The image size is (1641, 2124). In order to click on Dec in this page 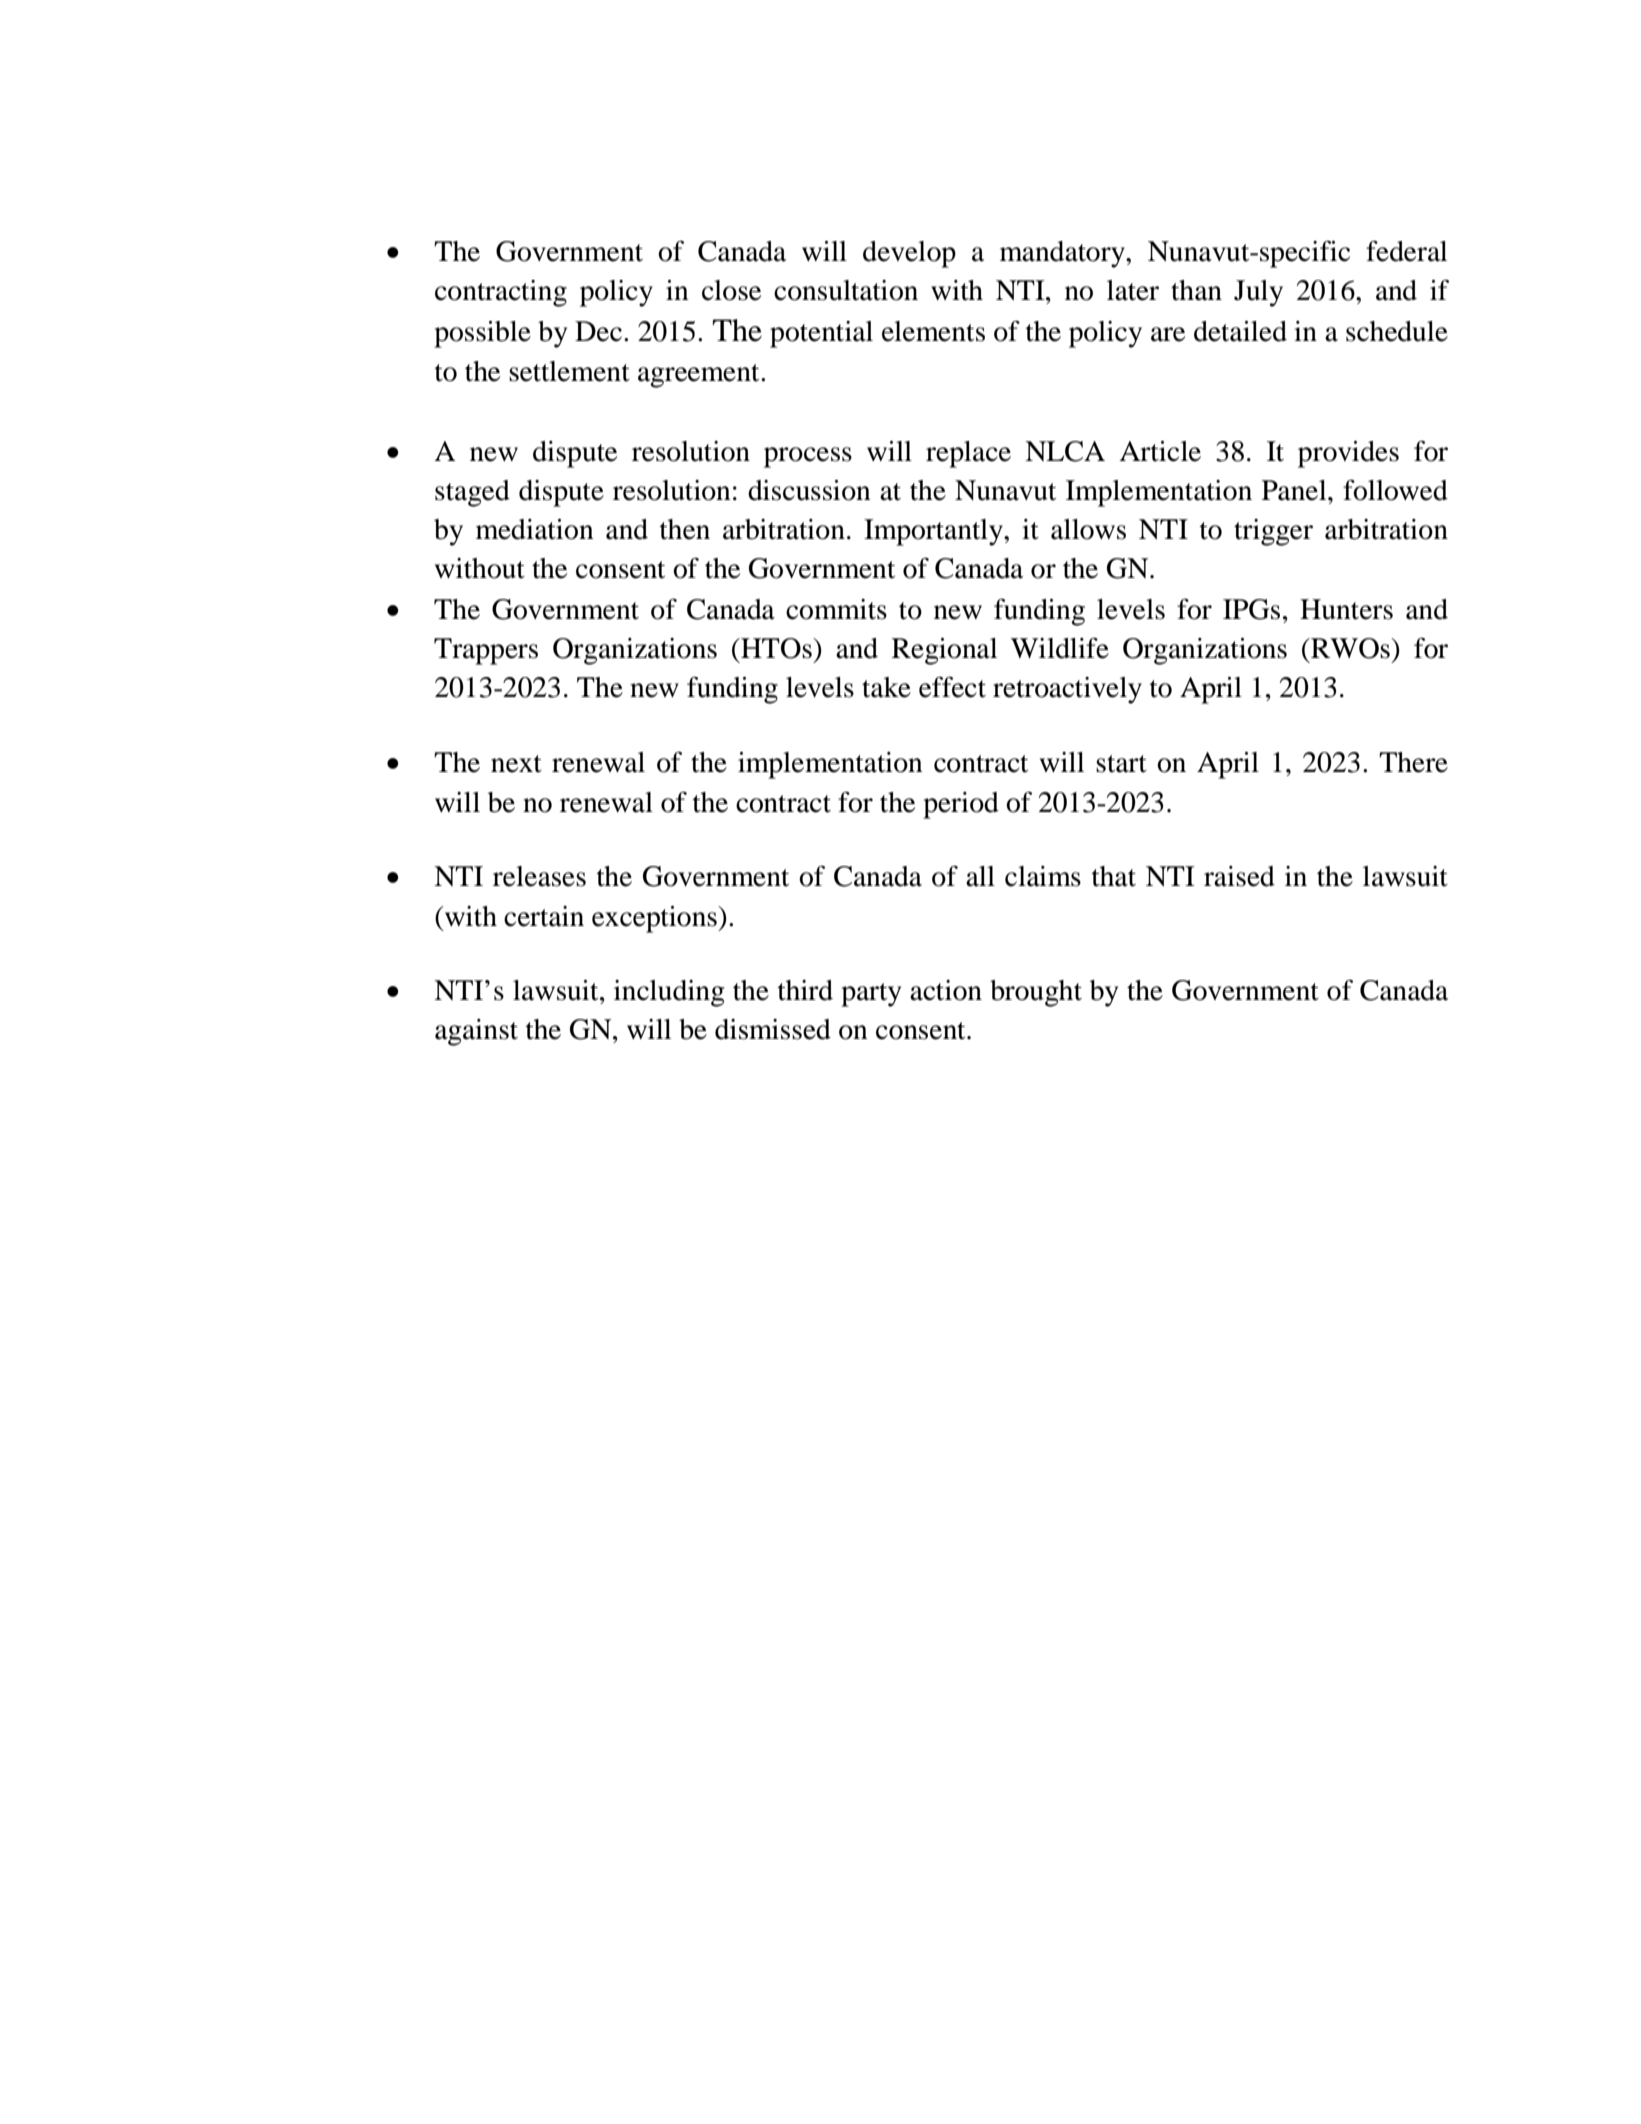, I will do `click(598, 331)`.
